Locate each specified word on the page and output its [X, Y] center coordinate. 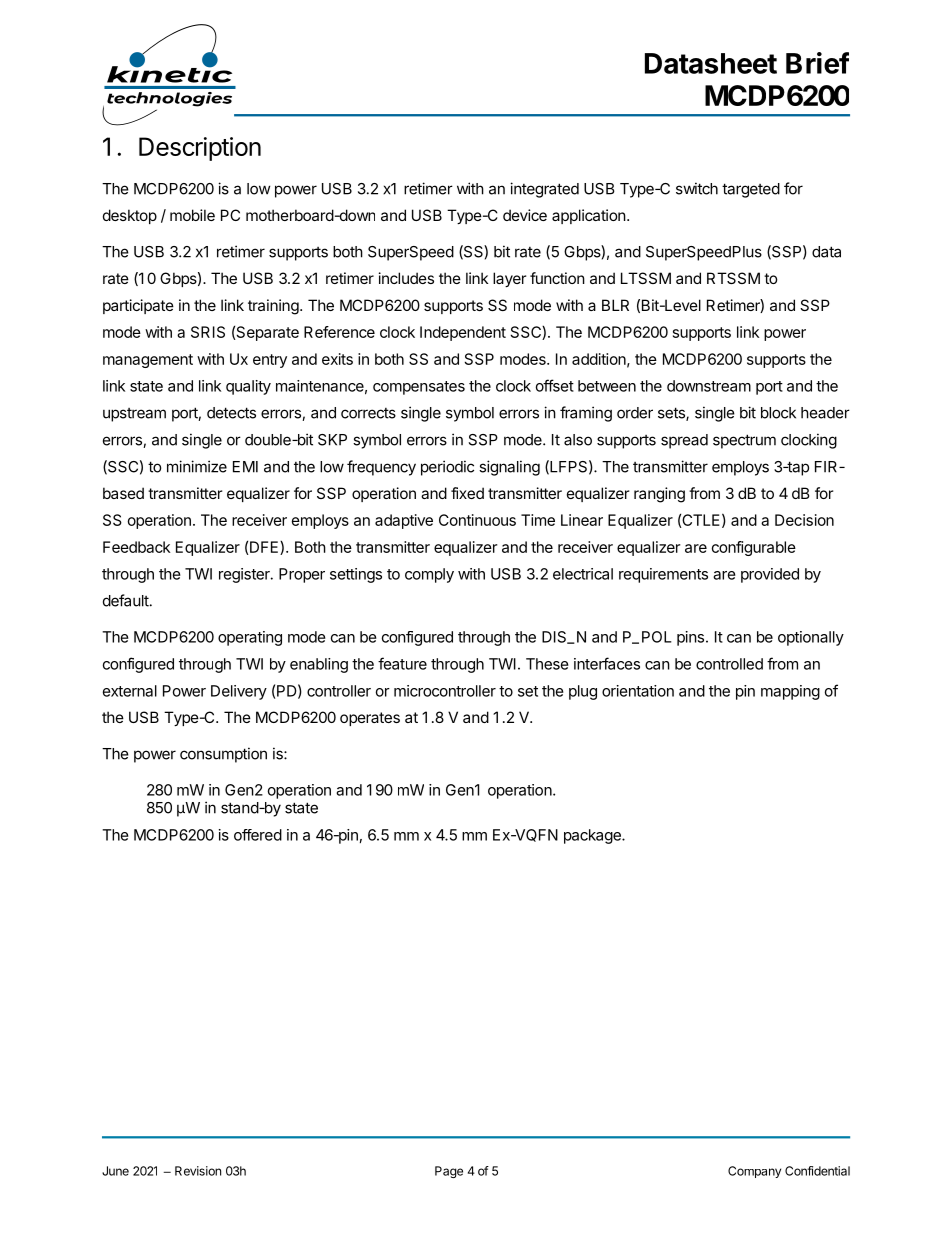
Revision [198, 1171]
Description [200, 149]
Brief [817, 63]
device [525, 215]
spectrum [744, 441]
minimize [197, 466]
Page [449, 1172]
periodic [447, 468]
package [593, 836]
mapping [790, 692]
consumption [223, 755]
